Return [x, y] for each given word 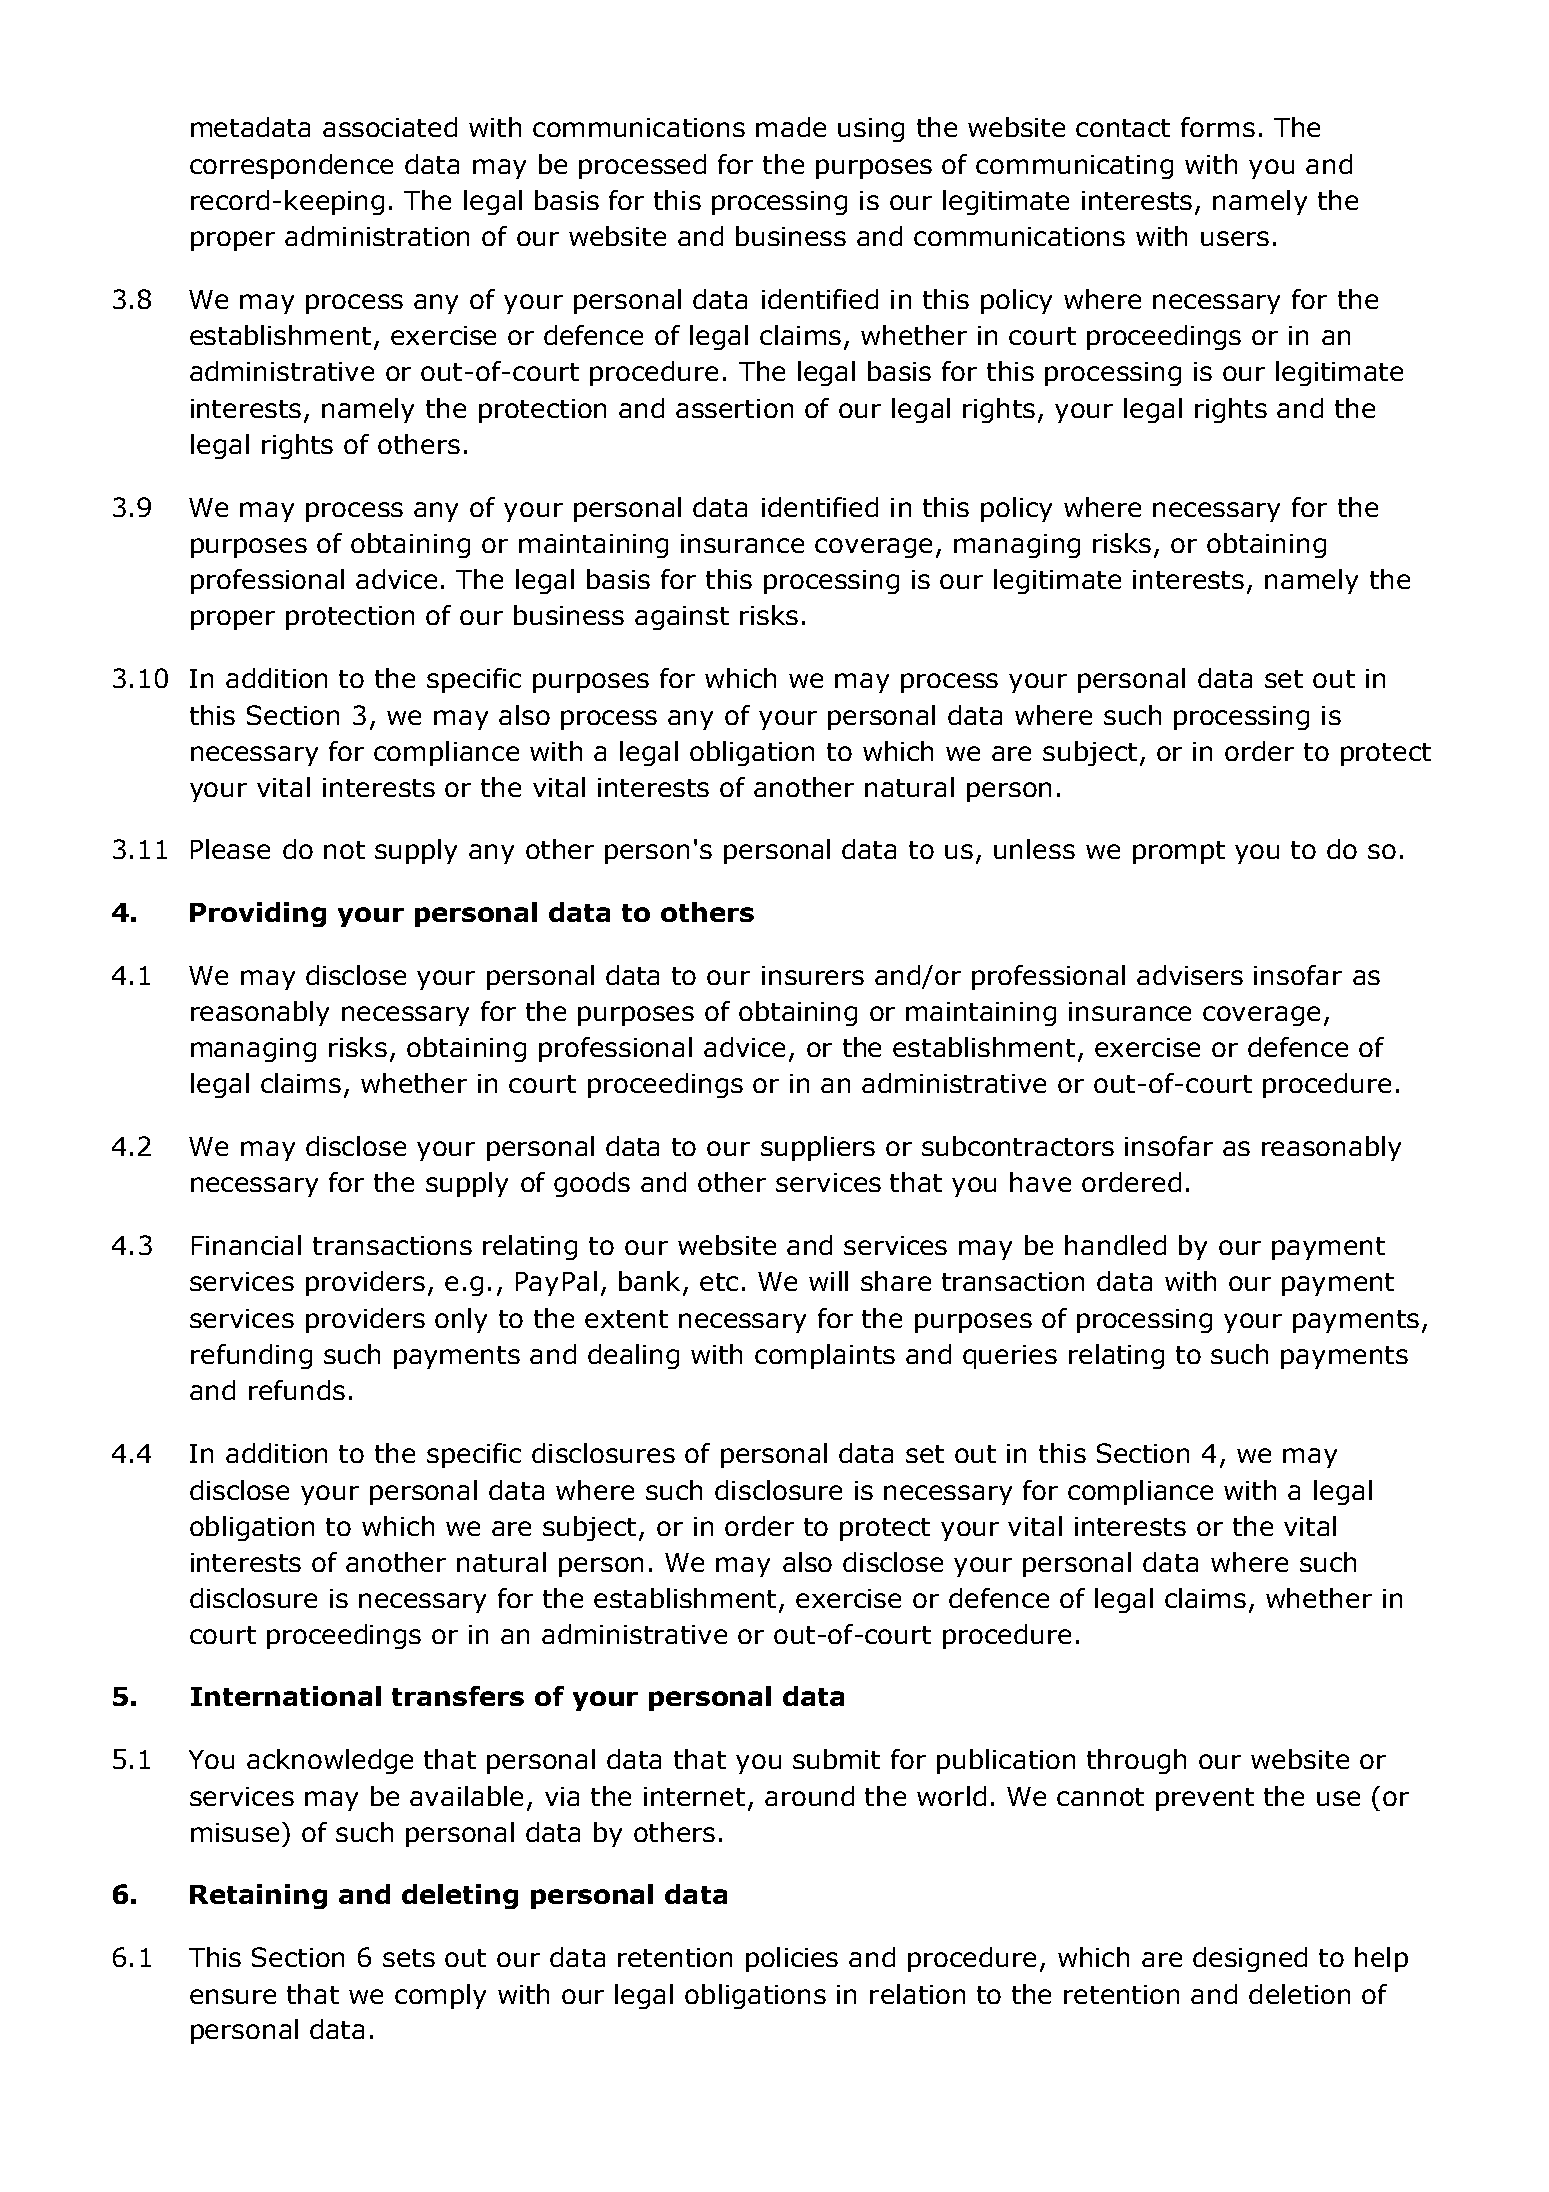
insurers [813, 975]
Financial [246, 1245]
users [1235, 238]
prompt [1179, 852]
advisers [1190, 975]
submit [836, 1759]
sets [409, 1958]
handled [1115, 1245]
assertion [734, 408]
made [791, 127]
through [1136, 1761]
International [286, 1696]
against [682, 618]
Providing [258, 914]
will [828, 1281]
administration [377, 236]
